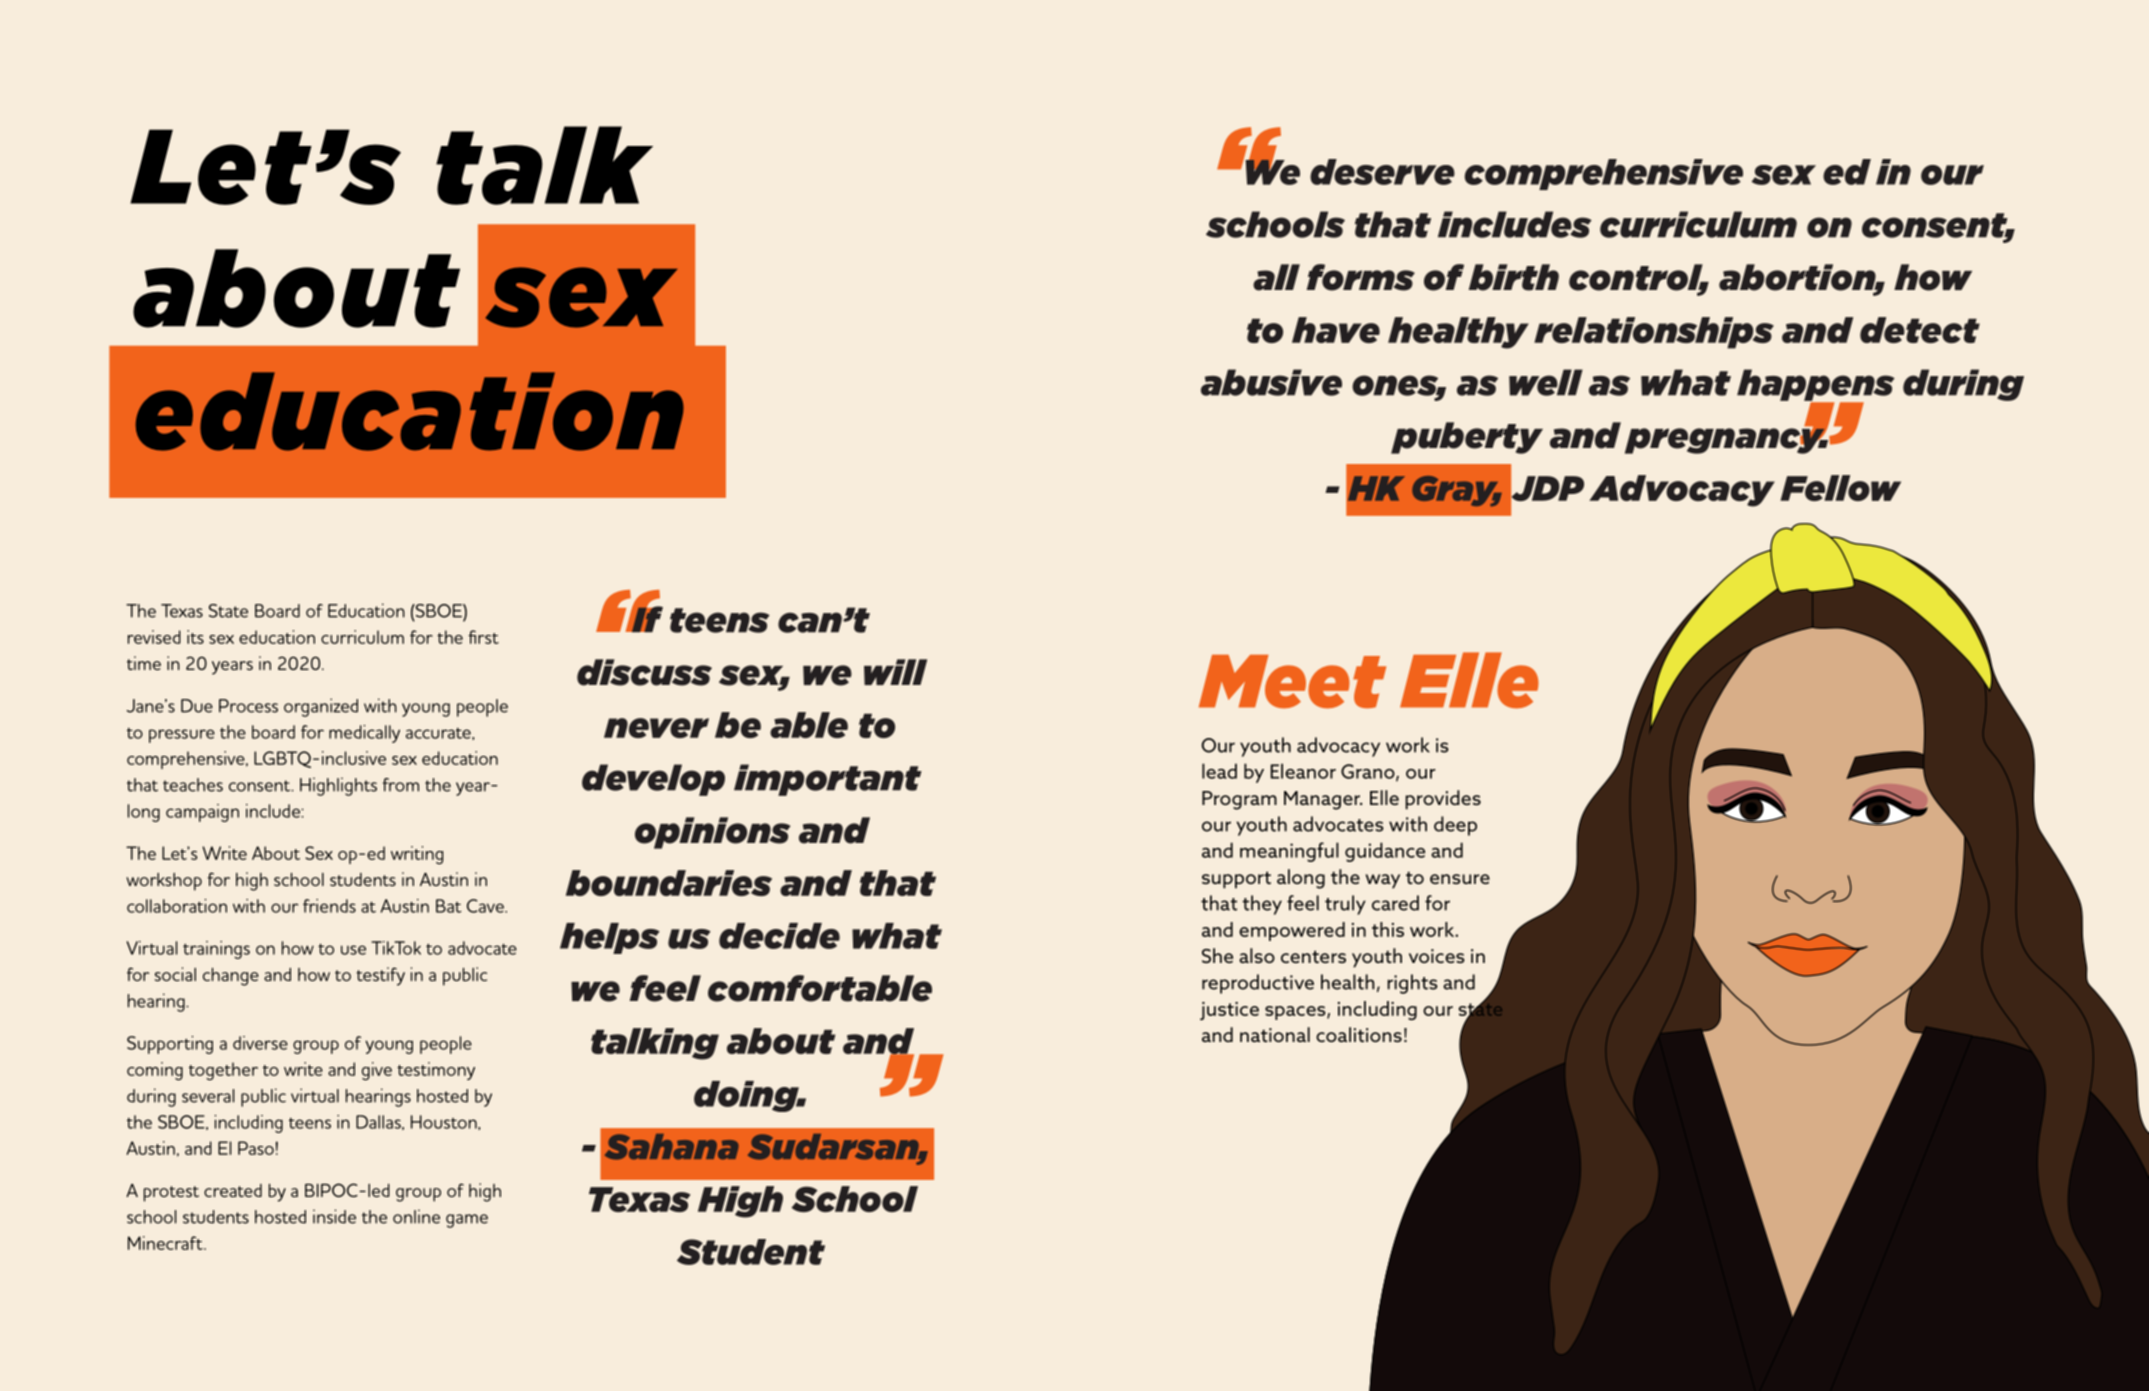 This screenshot has height=1391, width=2149. Describe the element at coordinates (1437, 956) in the screenshot. I see `voices` at that location.
